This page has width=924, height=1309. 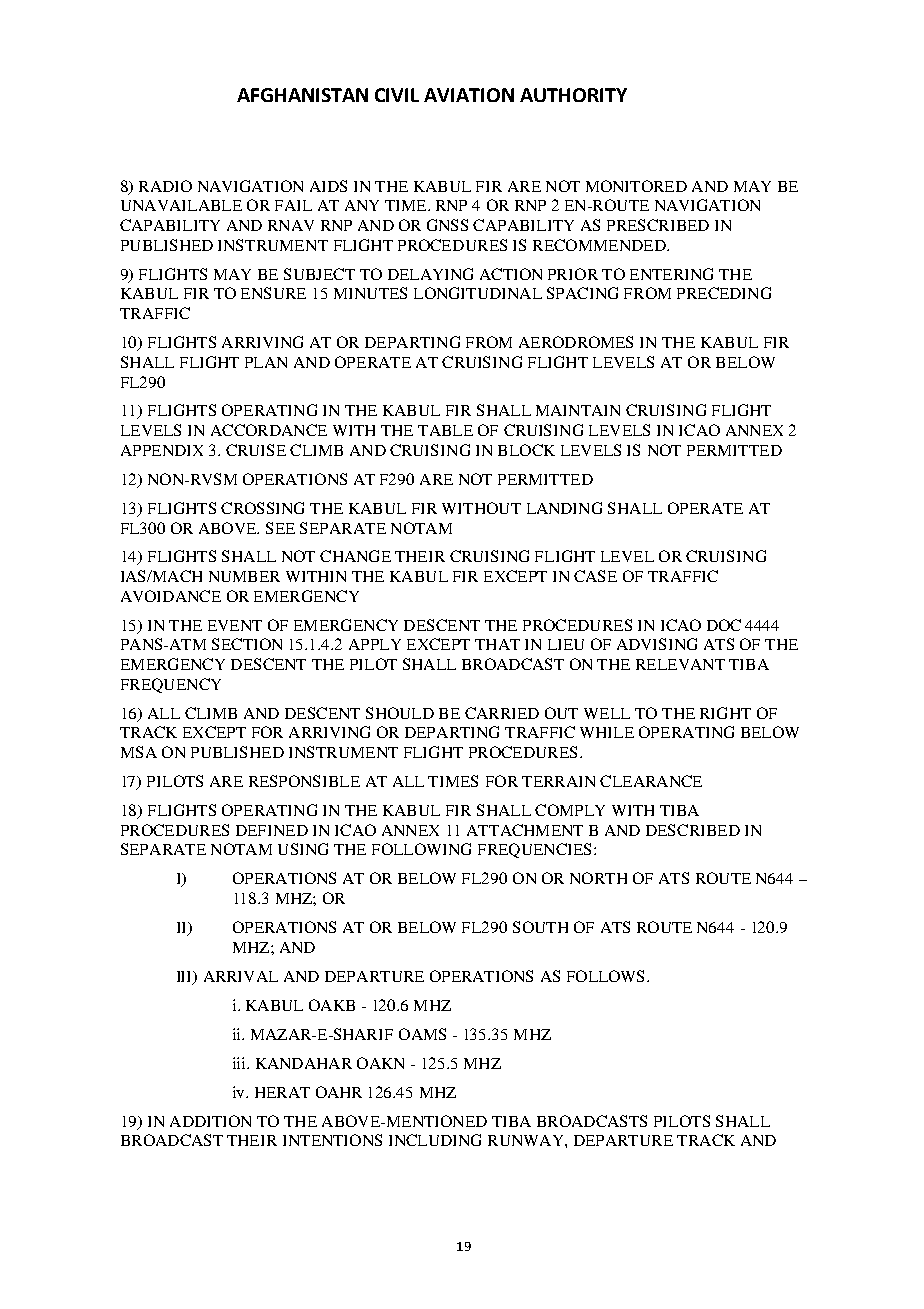 What do you see at coordinates (657, 644) in the page?
I see `ADVISING` at bounding box center [657, 644].
